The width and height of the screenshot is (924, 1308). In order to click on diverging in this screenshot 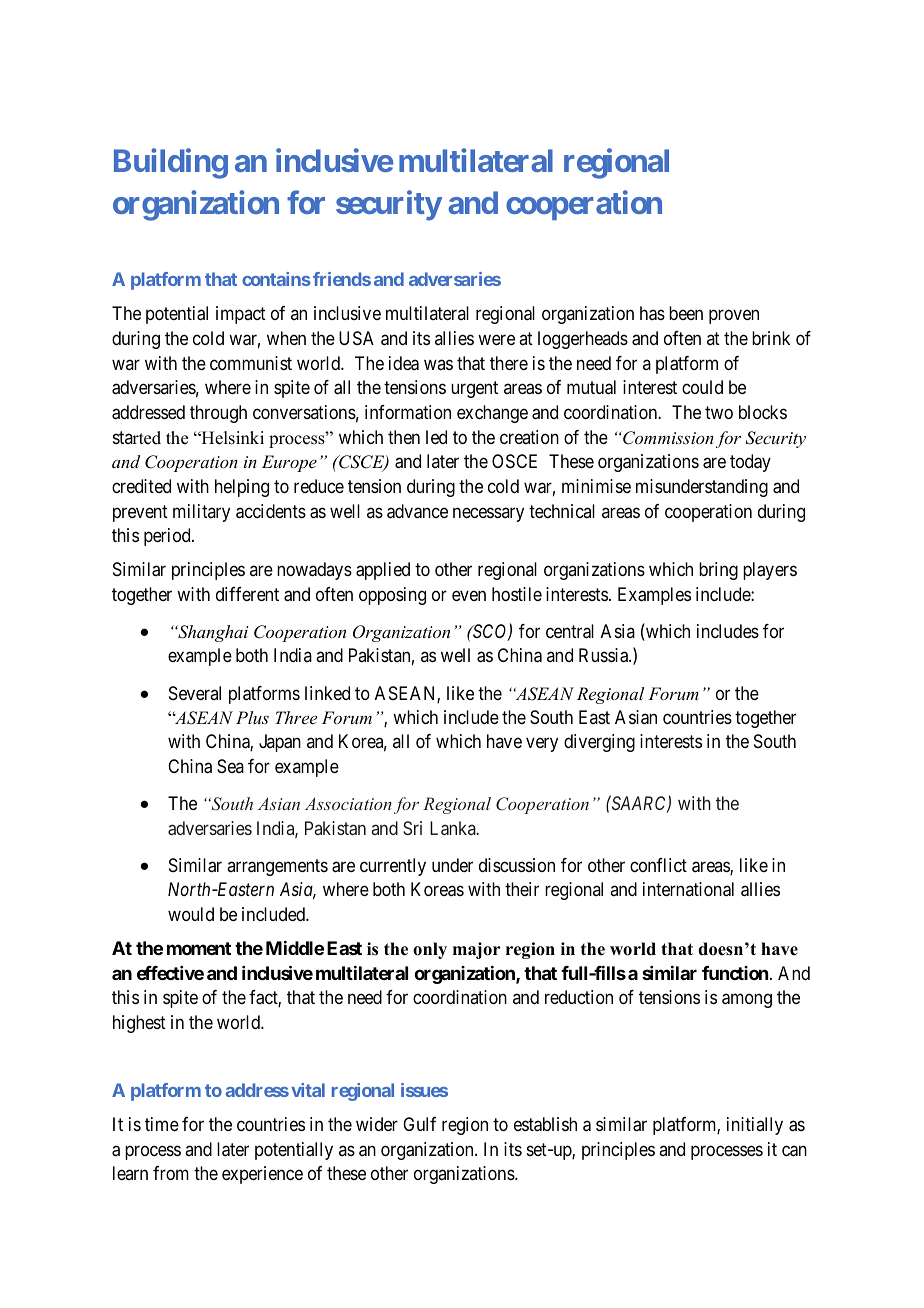, I will do `click(599, 743)`.
